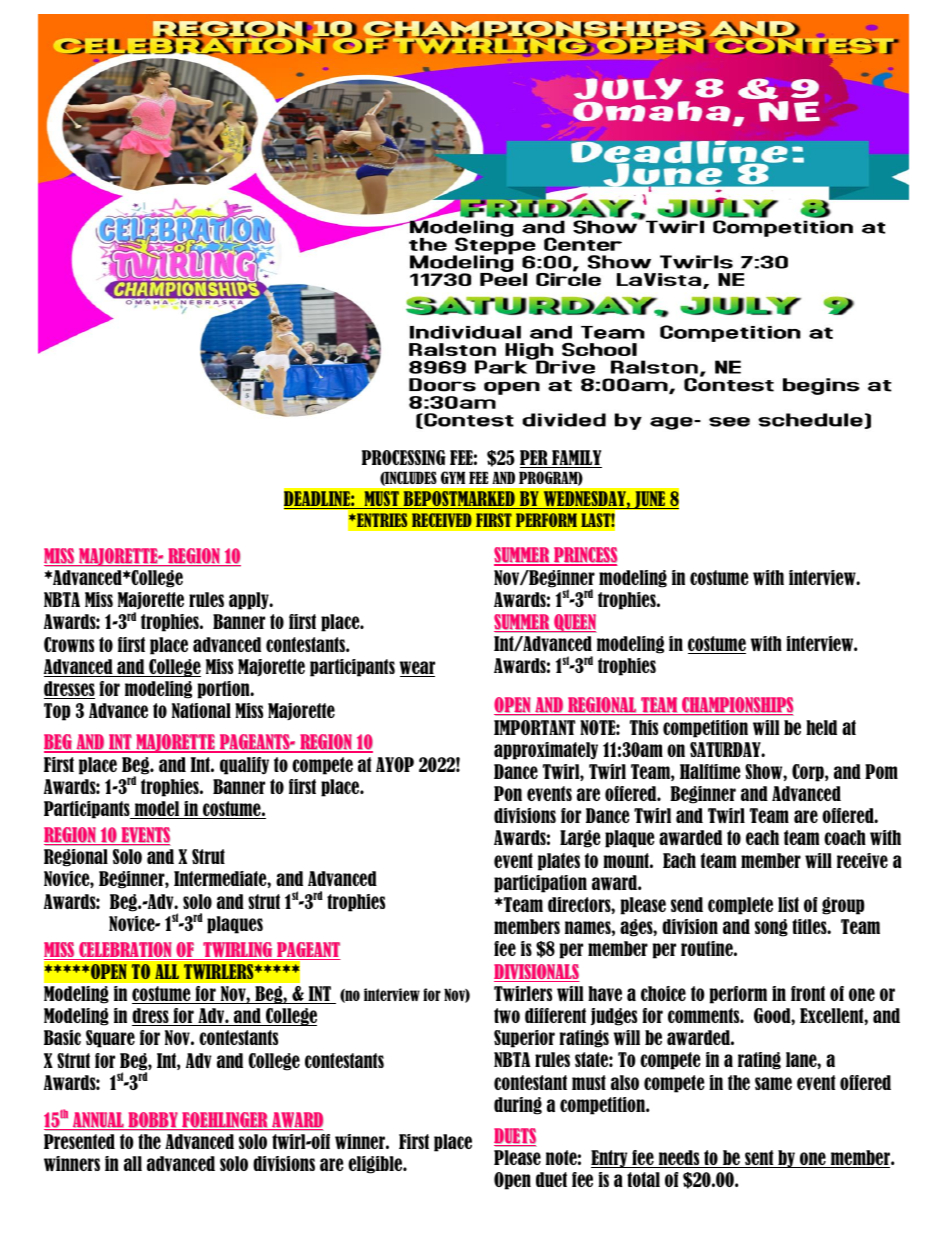 This screenshot has height=1233, width=952. I want to click on FAMILY, so click(576, 459).
